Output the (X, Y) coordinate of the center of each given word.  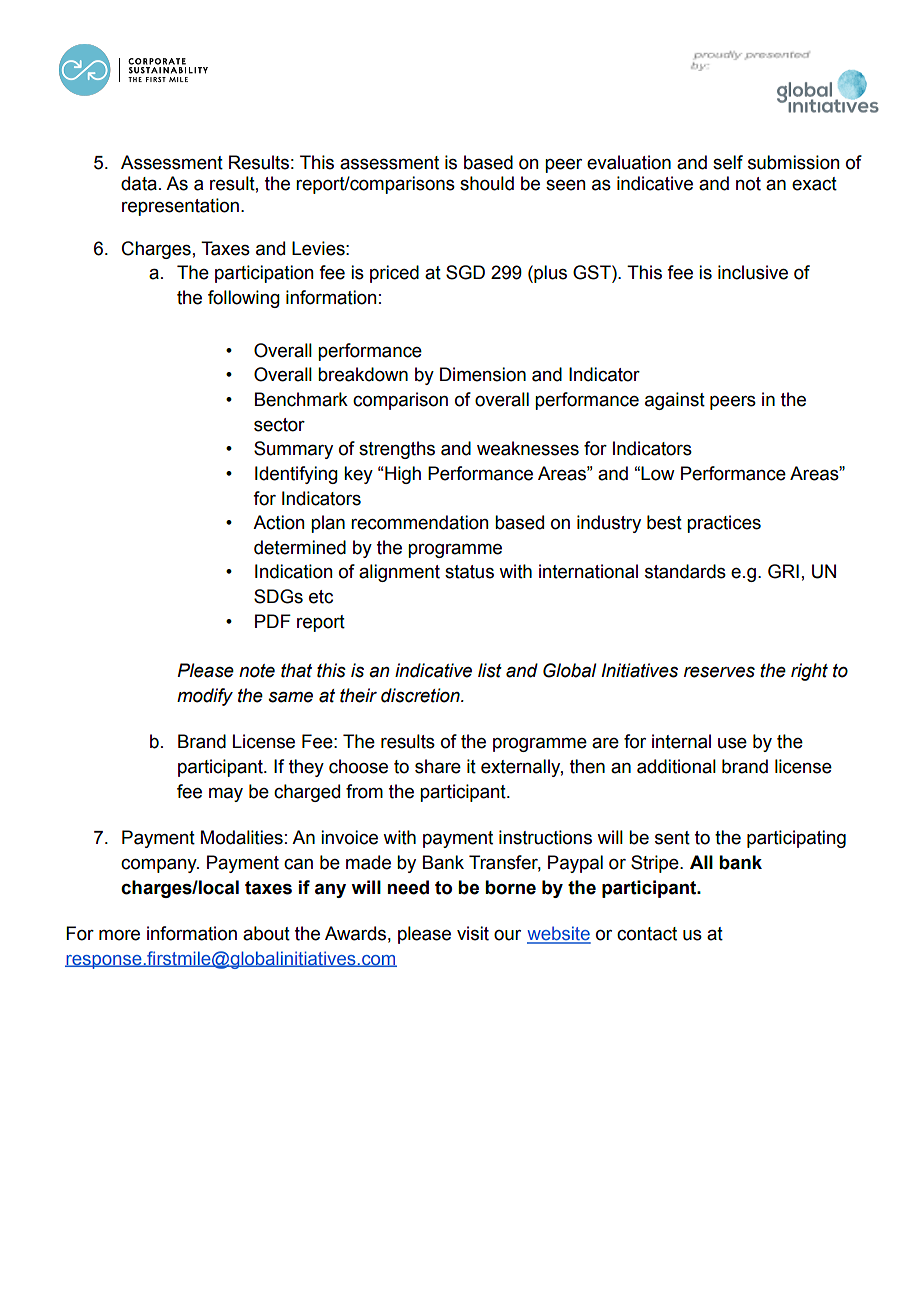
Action (278, 522)
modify (205, 697)
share (438, 766)
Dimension (483, 374)
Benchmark (301, 399)
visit (473, 933)
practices (724, 524)
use (732, 743)
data (139, 183)
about (266, 933)
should (487, 183)
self (728, 162)
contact (647, 934)
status (469, 572)
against (675, 401)
